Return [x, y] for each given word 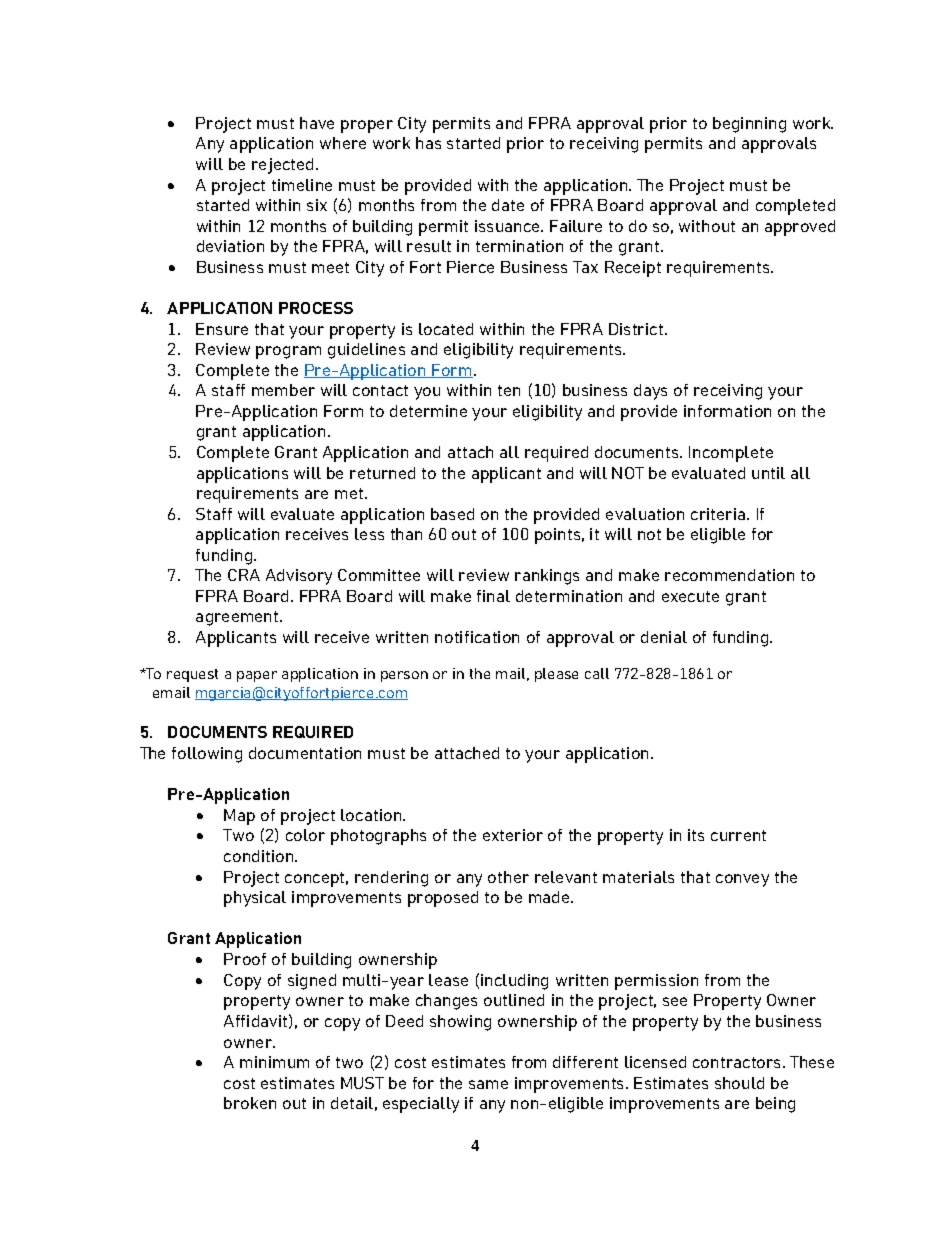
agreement [238, 618]
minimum [274, 1062]
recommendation [729, 575]
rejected [284, 166]
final [493, 596]
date [508, 205]
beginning [749, 125]
